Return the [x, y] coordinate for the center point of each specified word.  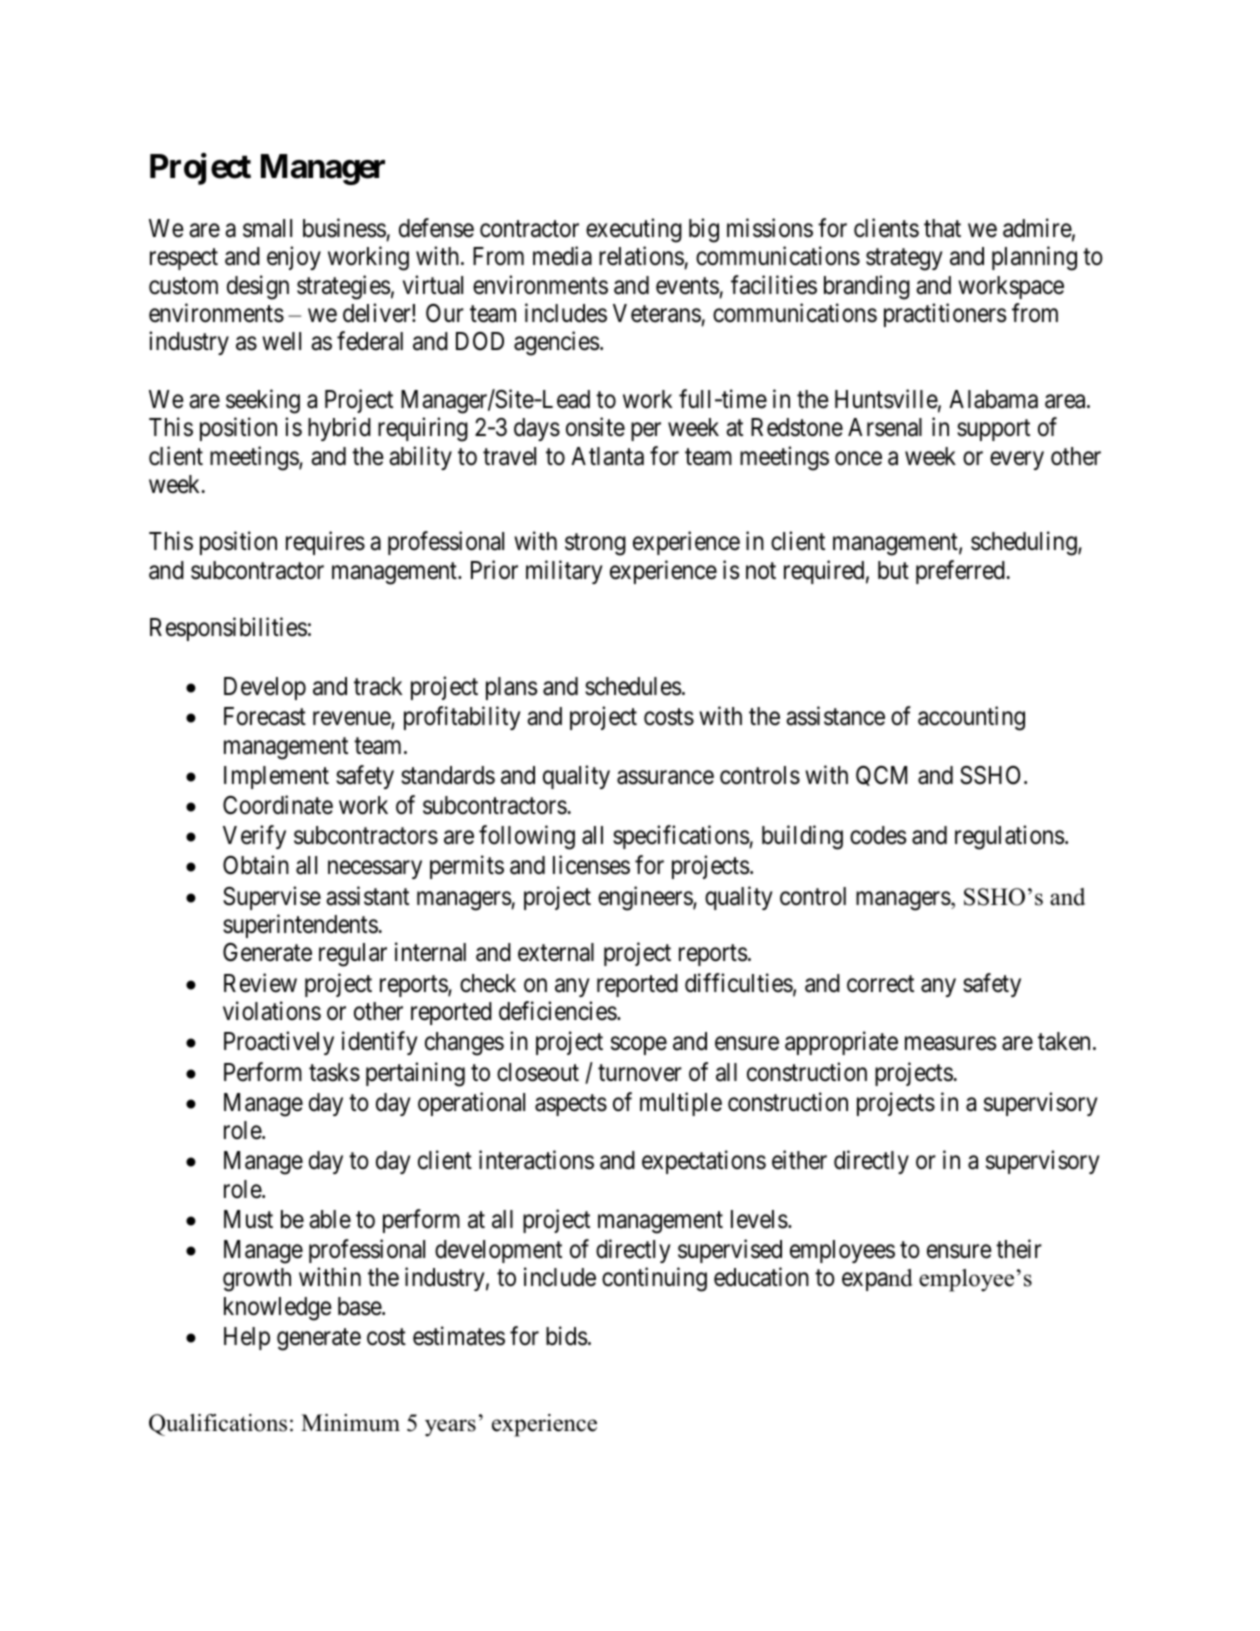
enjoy [294, 258]
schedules [633, 686]
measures [950, 1044]
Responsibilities [228, 629]
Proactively [279, 1043]
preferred [961, 572]
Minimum [350, 1423]
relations [641, 256]
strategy [904, 260]
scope [639, 1046]
